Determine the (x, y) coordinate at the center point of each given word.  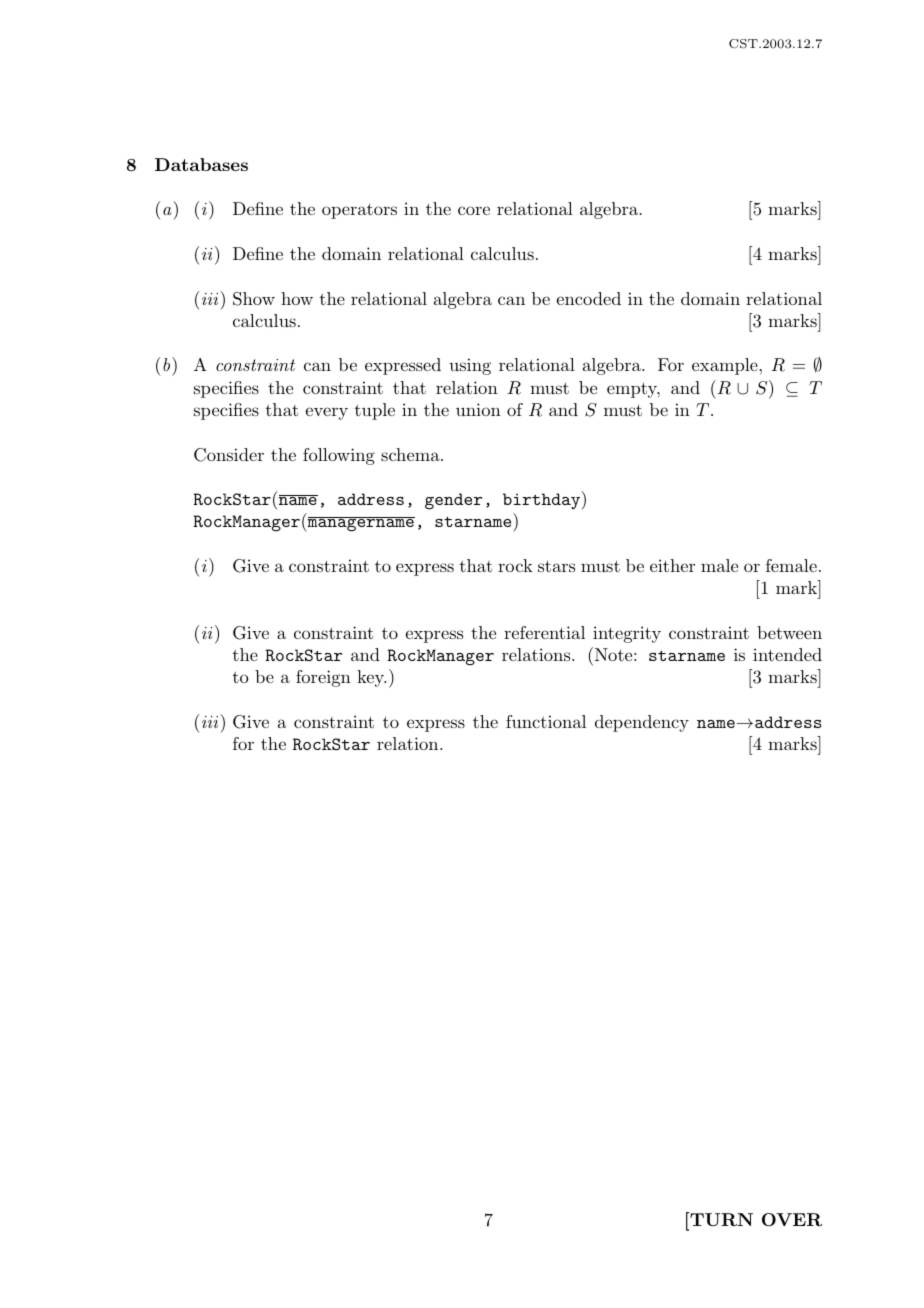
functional (546, 721)
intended (787, 654)
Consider (229, 455)
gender (453, 501)
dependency (642, 723)
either (672, 565)
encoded (589, 298)
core (474, 210)
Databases (201, 164)
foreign (323, 678)
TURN (720, 1219)
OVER (792, 1219)
